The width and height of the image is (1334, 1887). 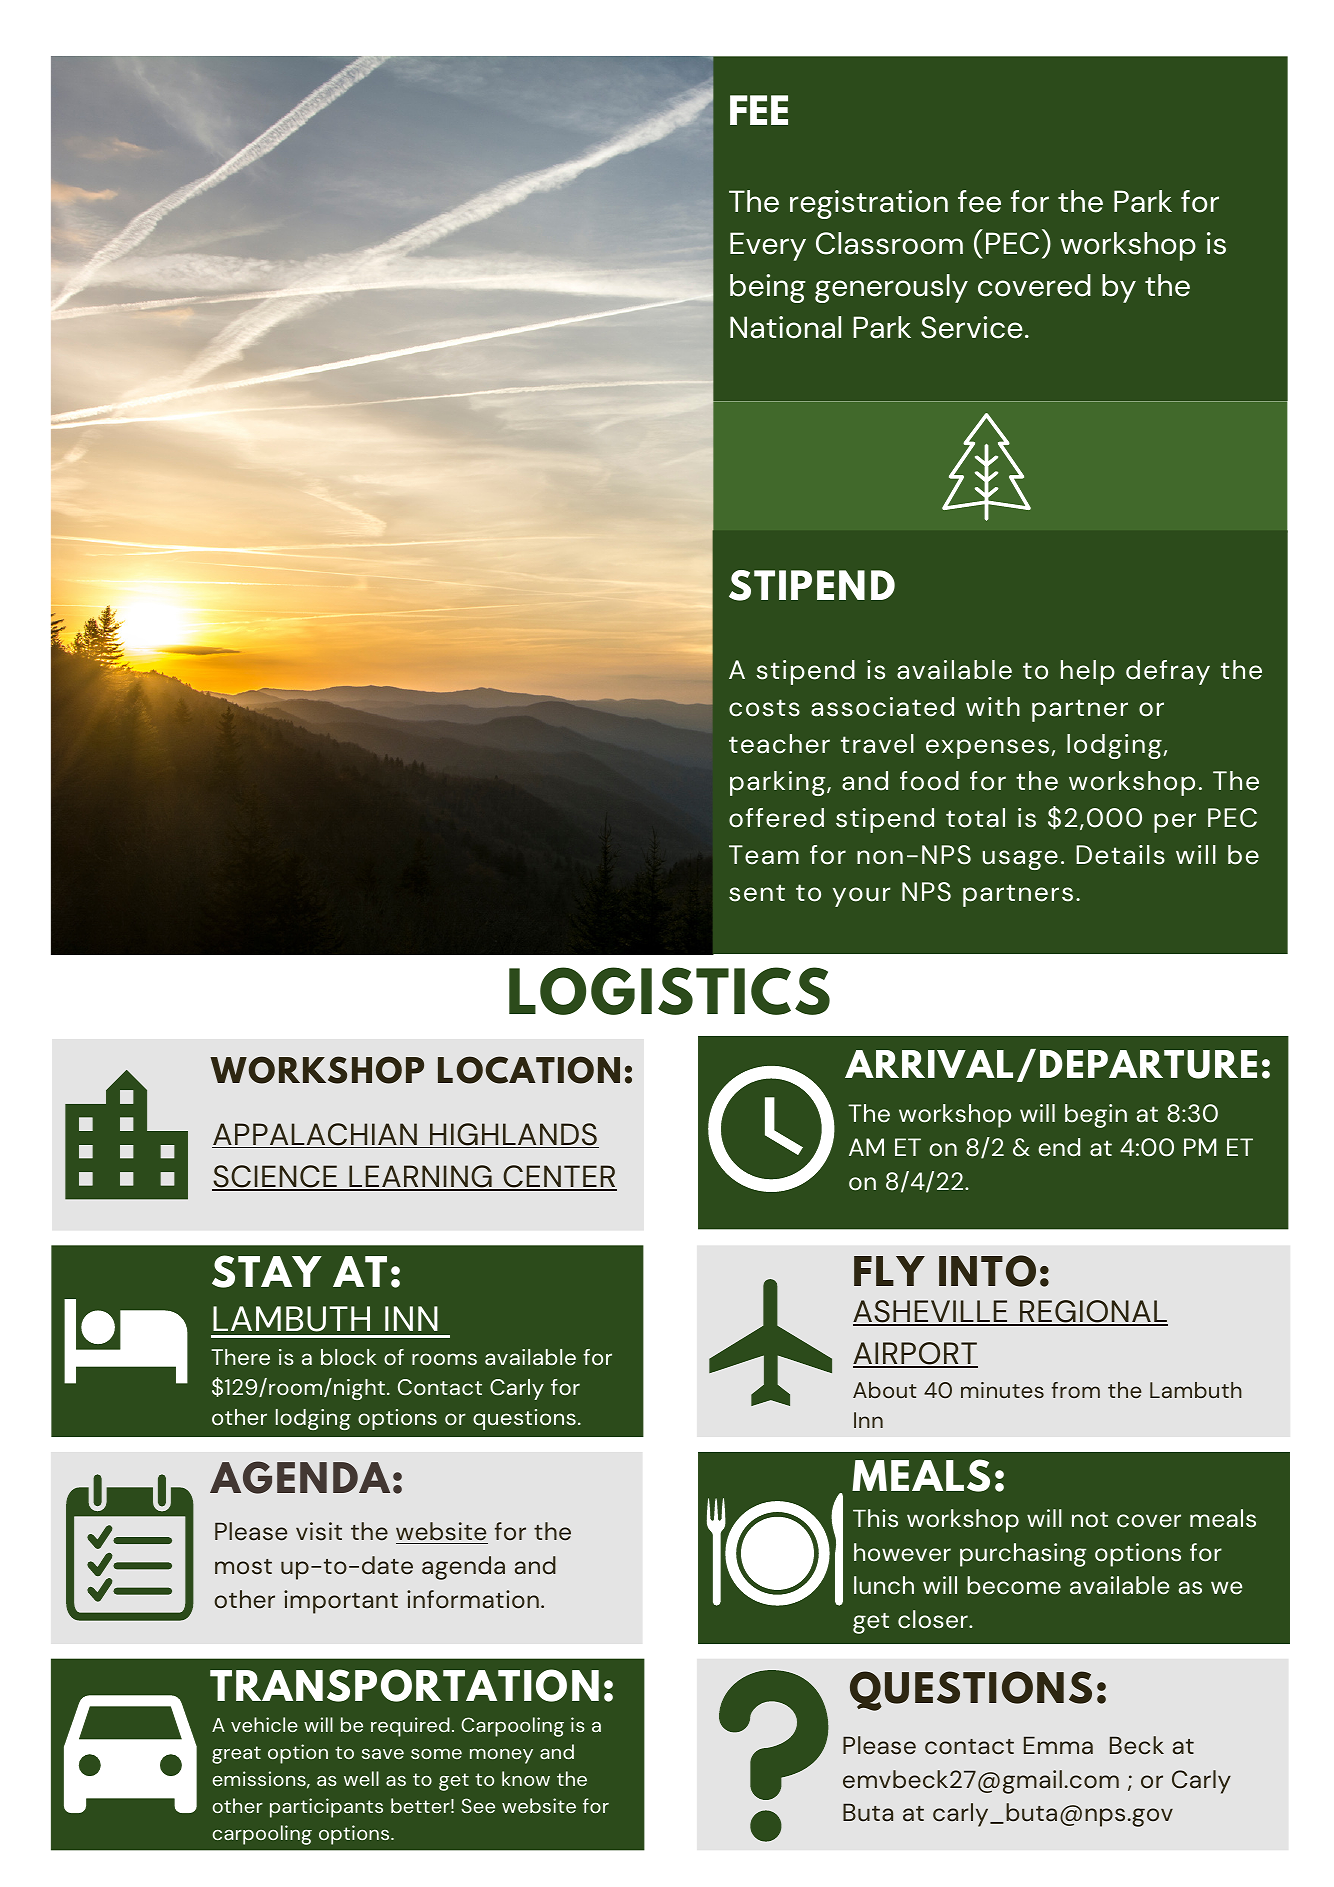 I want to click on Service, so click(x=972, y=327).
